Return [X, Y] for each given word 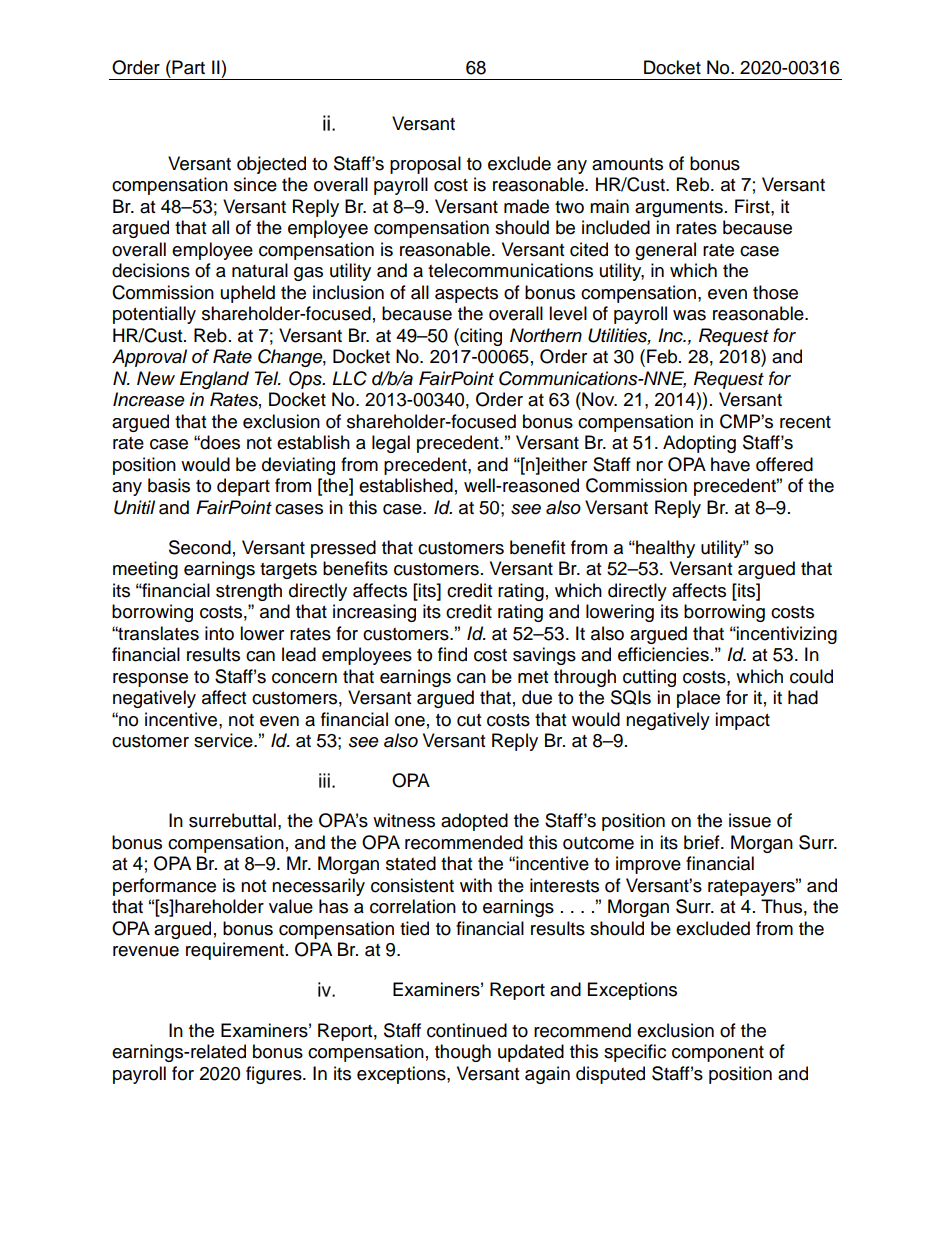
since [255, 184]
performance [164, 887]
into [219, 633]
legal [391, 444]
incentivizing [786, 635]
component [718, 1054]
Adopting [699, 444]
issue [750, 820]
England [214, 380]
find [452, 654]
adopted [474, 822]
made [526, 206]
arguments [679, 209]
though [463, 1053]
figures [275, 1075]
